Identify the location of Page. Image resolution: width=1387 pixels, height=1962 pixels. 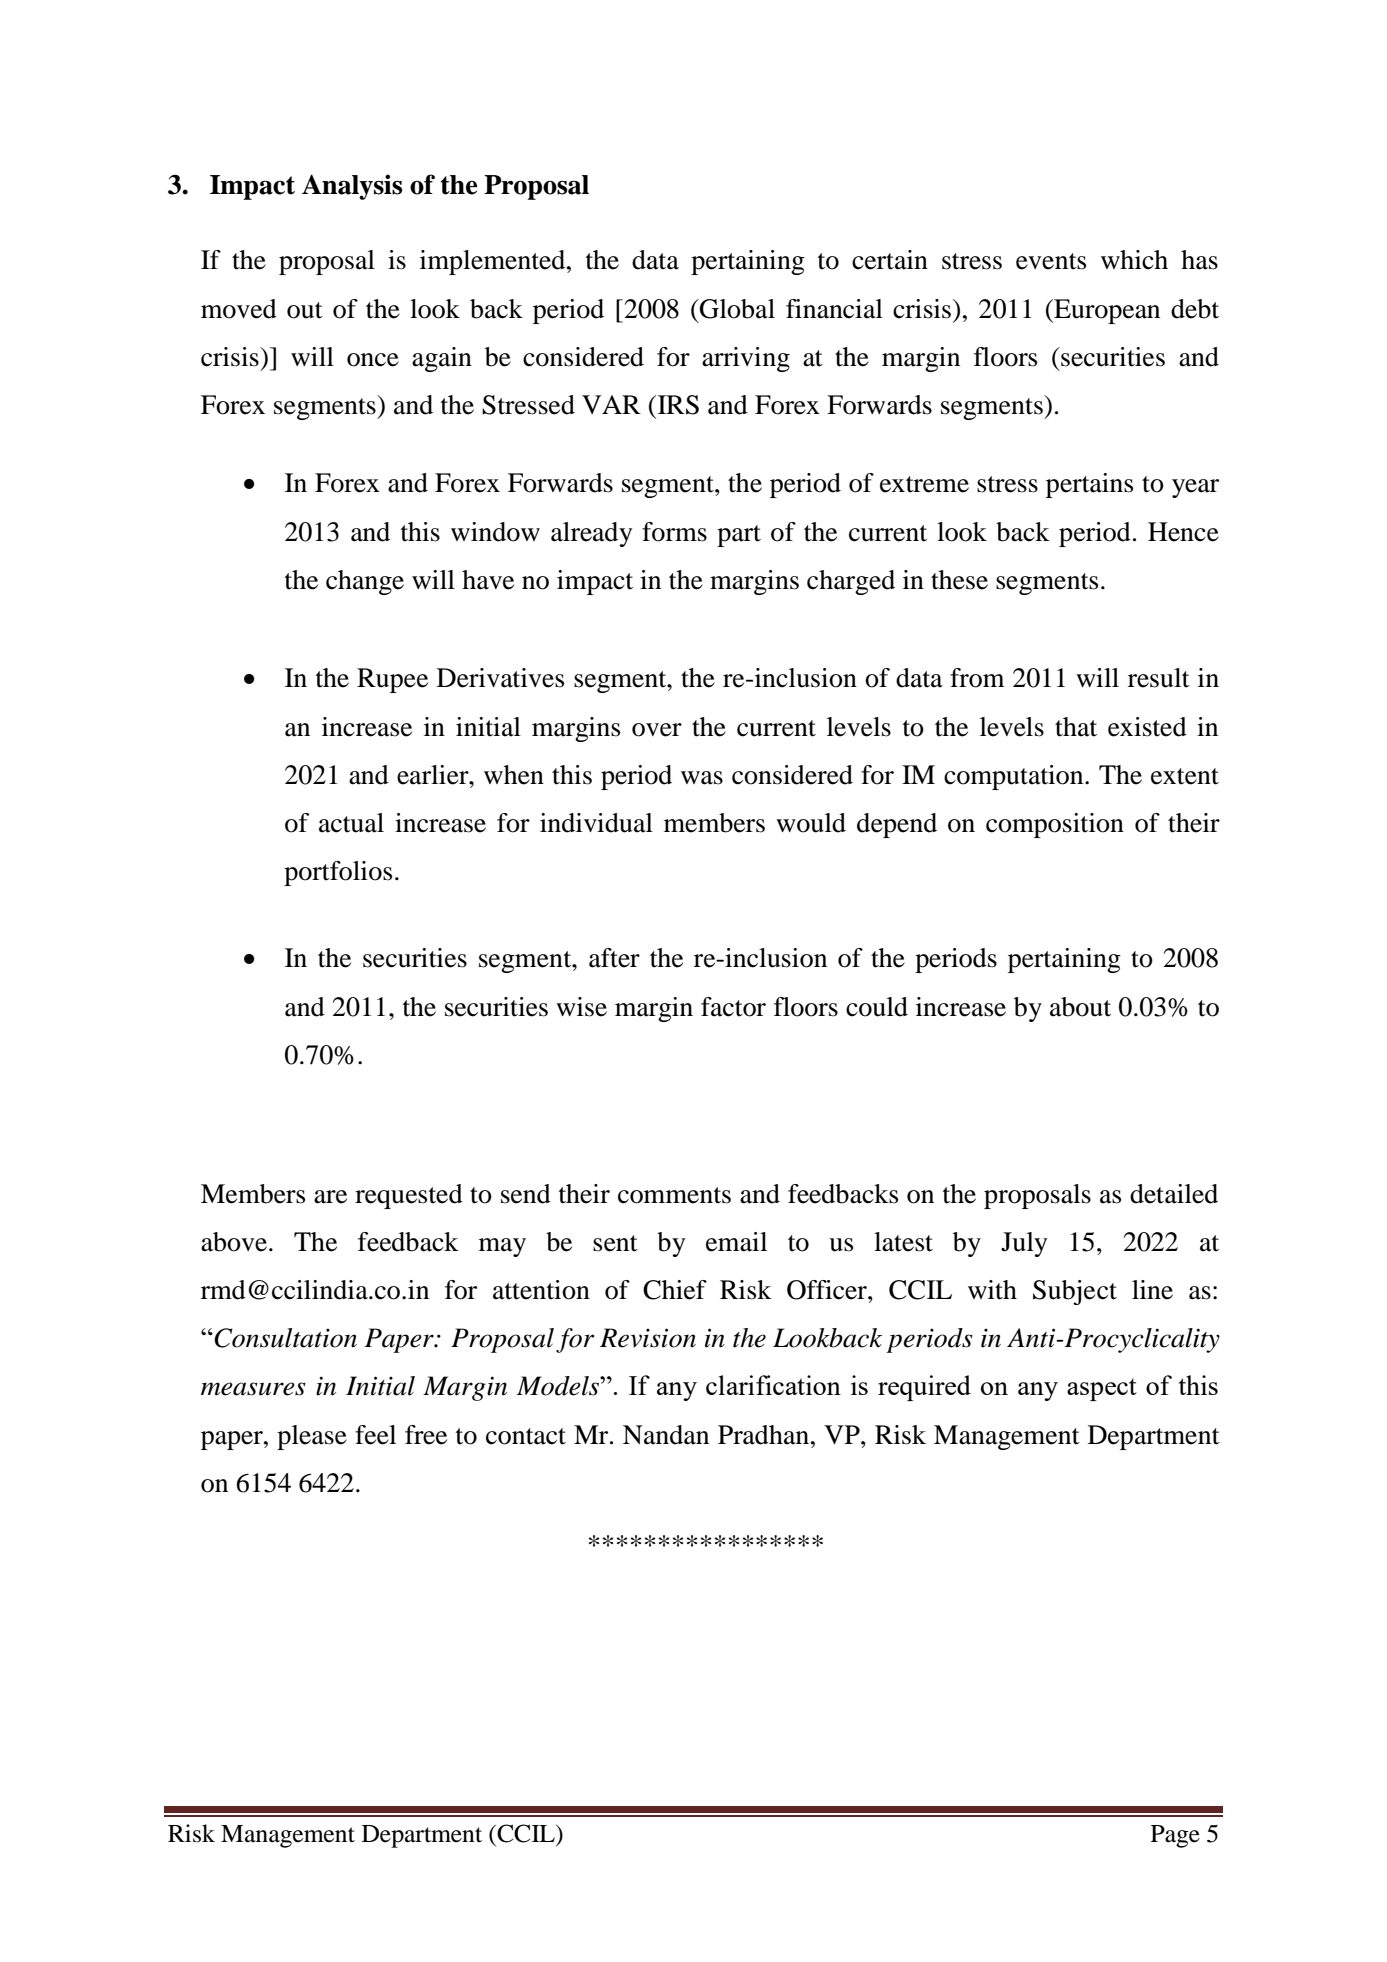
(1175, 1836).
